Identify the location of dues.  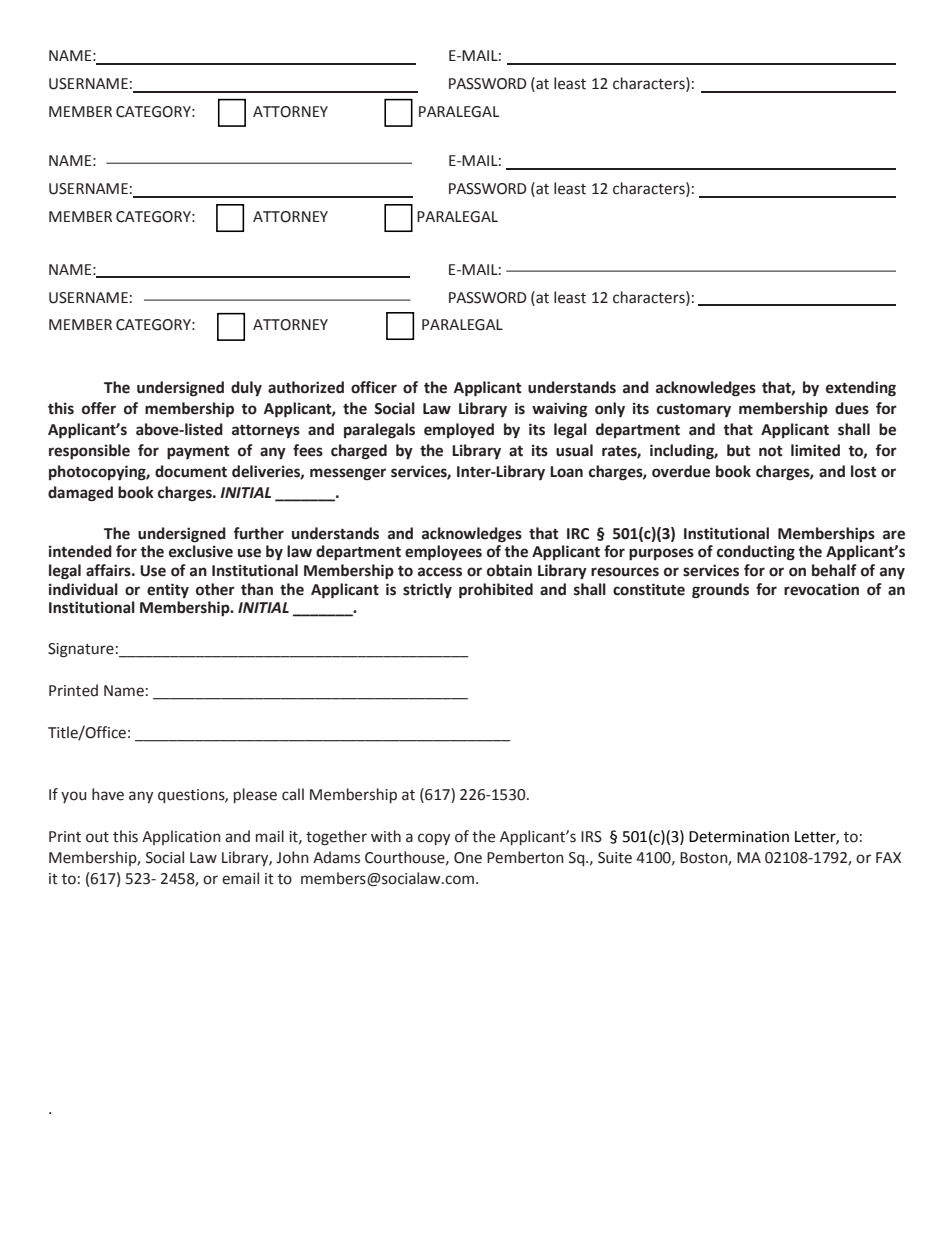
(852, 408).
